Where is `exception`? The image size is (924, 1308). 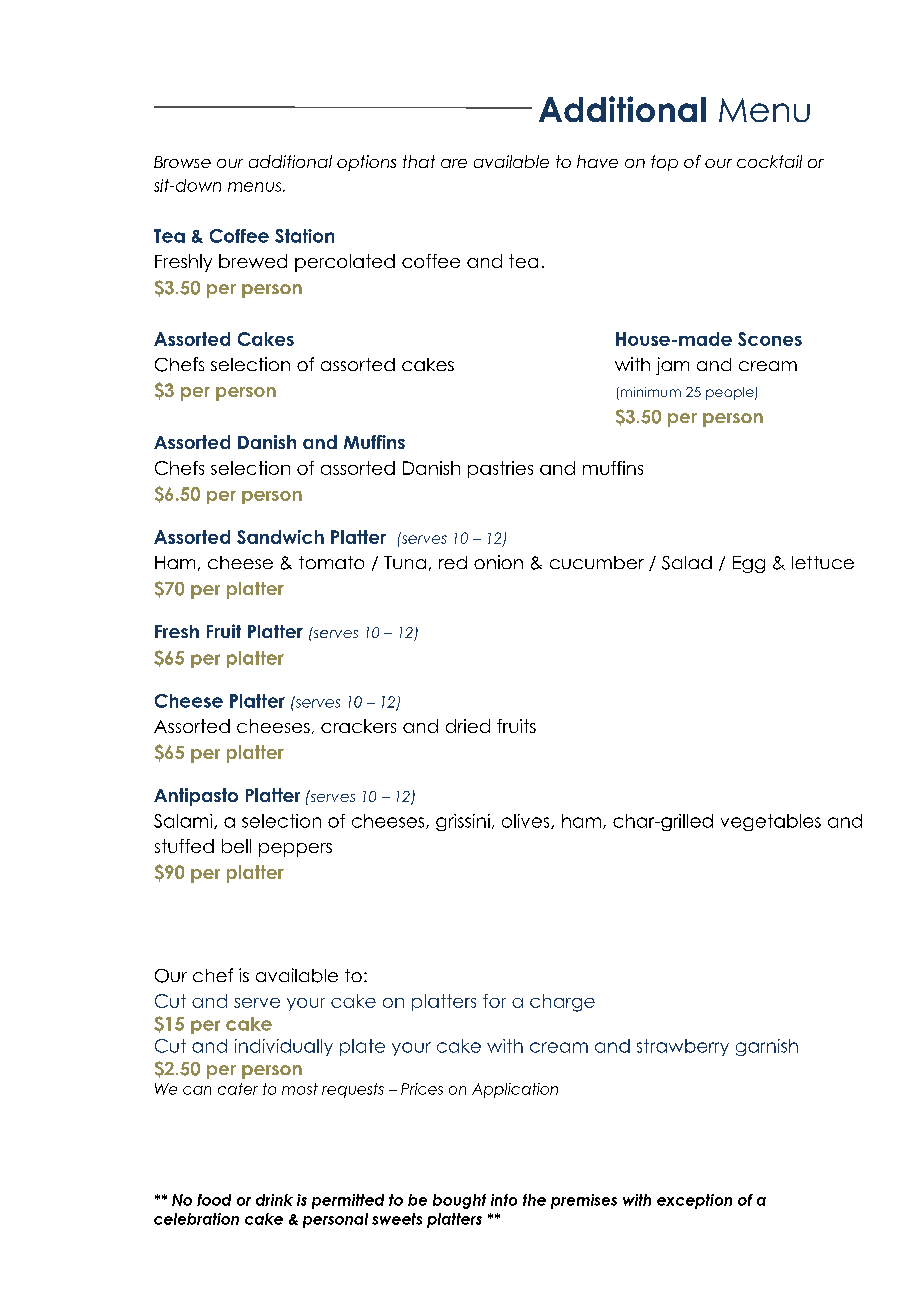 exception is located at coordinates (694, 1201).
